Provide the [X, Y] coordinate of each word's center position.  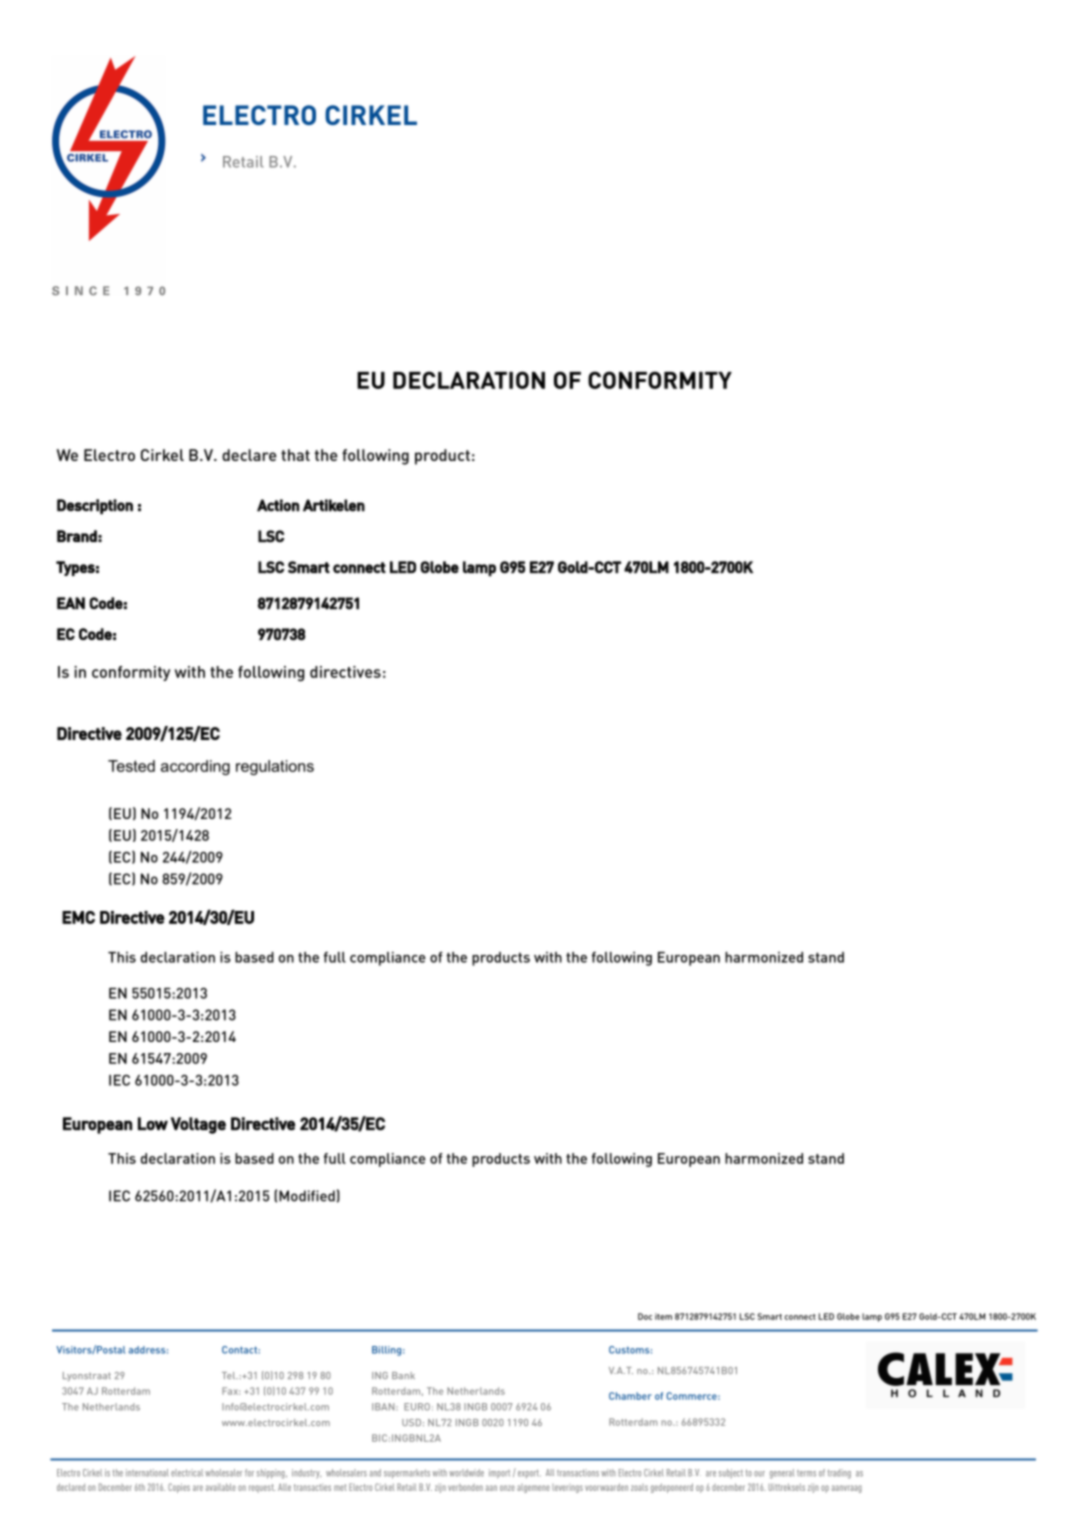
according [195, 767]
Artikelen [334, 505]
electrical [187, 1473]
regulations [275, 767]
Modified [307, 1196]
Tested [131, 766]
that [295, 455]
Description [95, 507]
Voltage [198, 1125]
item [663, 1316]
